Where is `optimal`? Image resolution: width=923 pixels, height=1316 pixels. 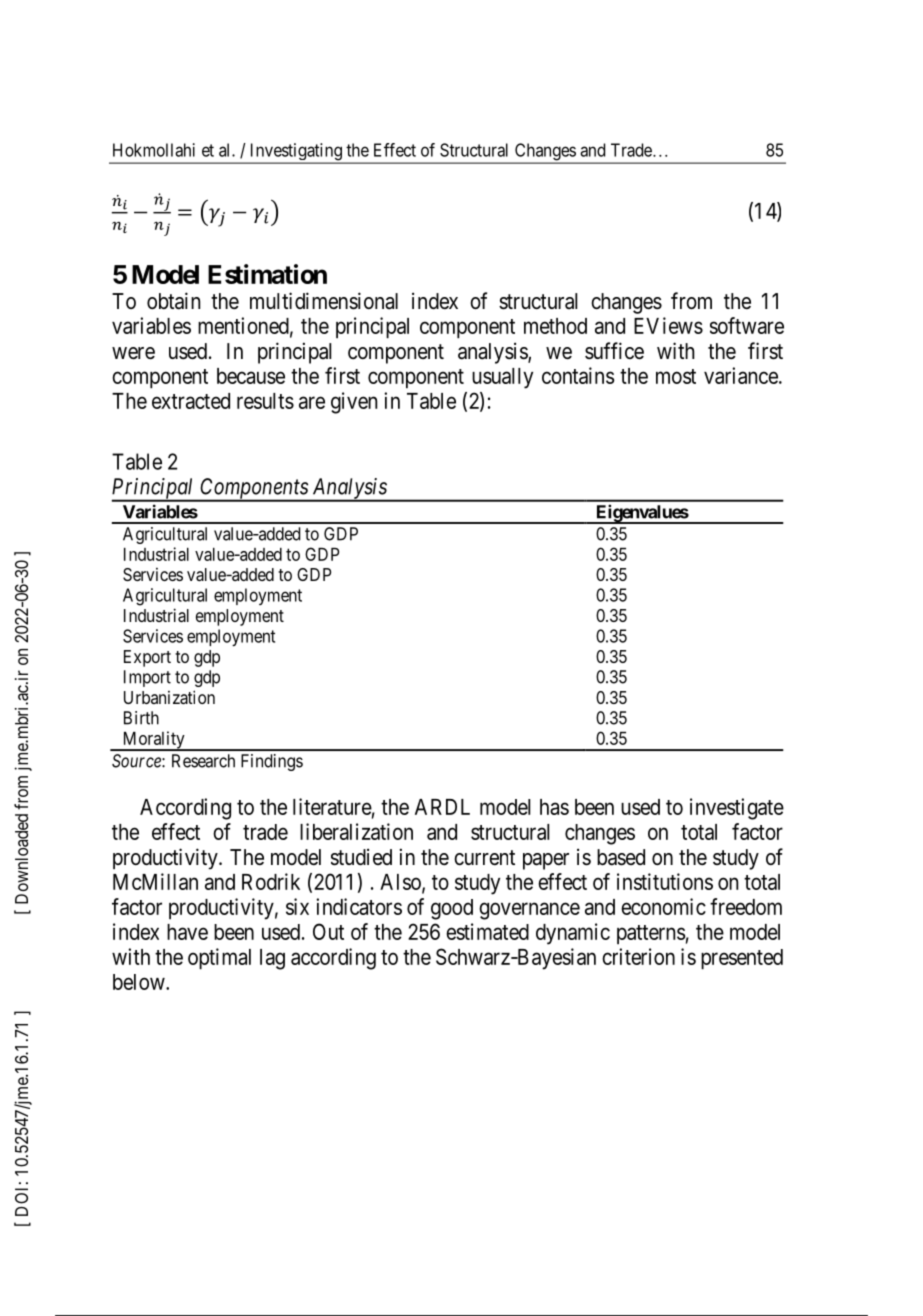
optimal is located at coordinates (219, 959).
